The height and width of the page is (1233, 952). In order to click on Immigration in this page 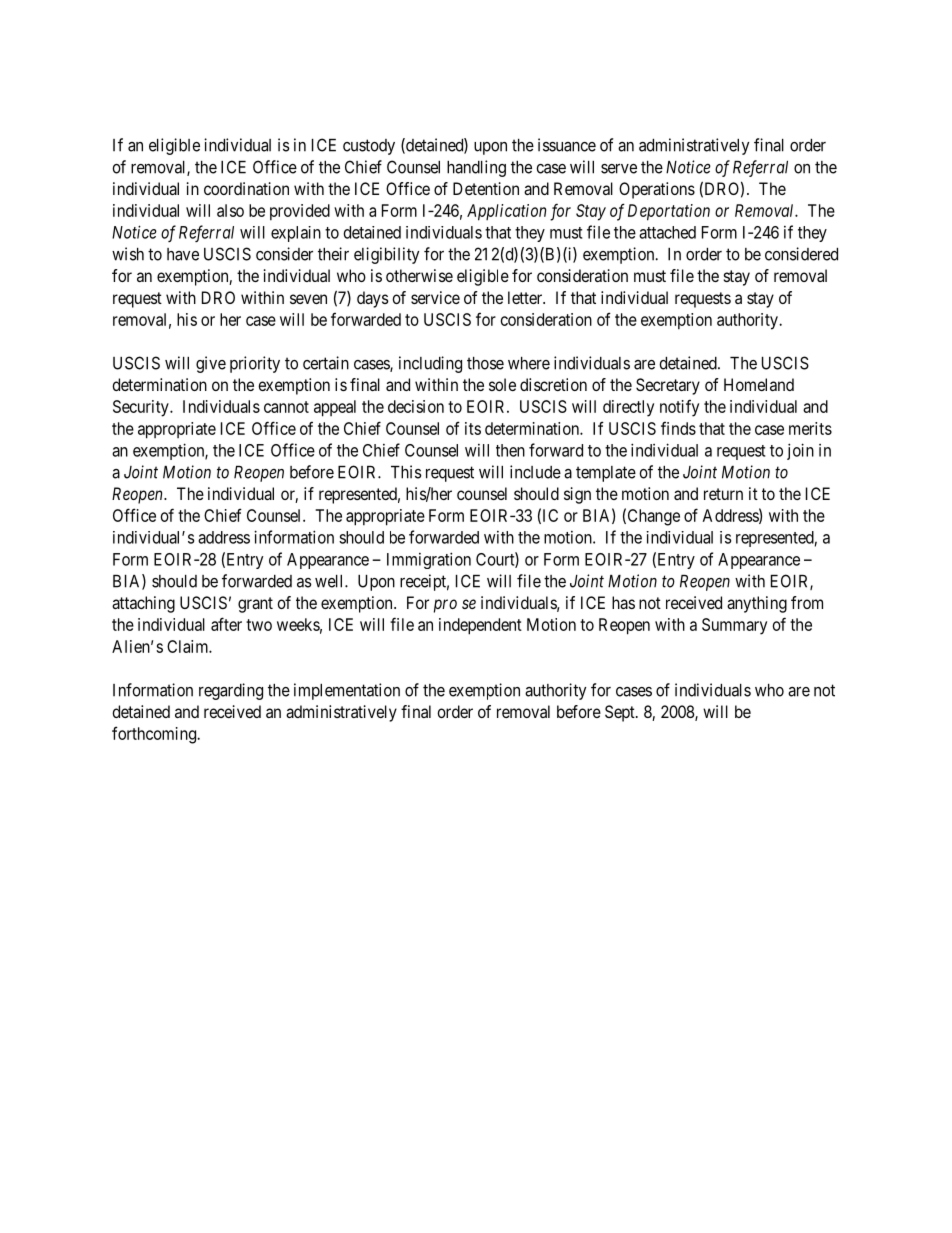, I will do `click(429, 560)`.
